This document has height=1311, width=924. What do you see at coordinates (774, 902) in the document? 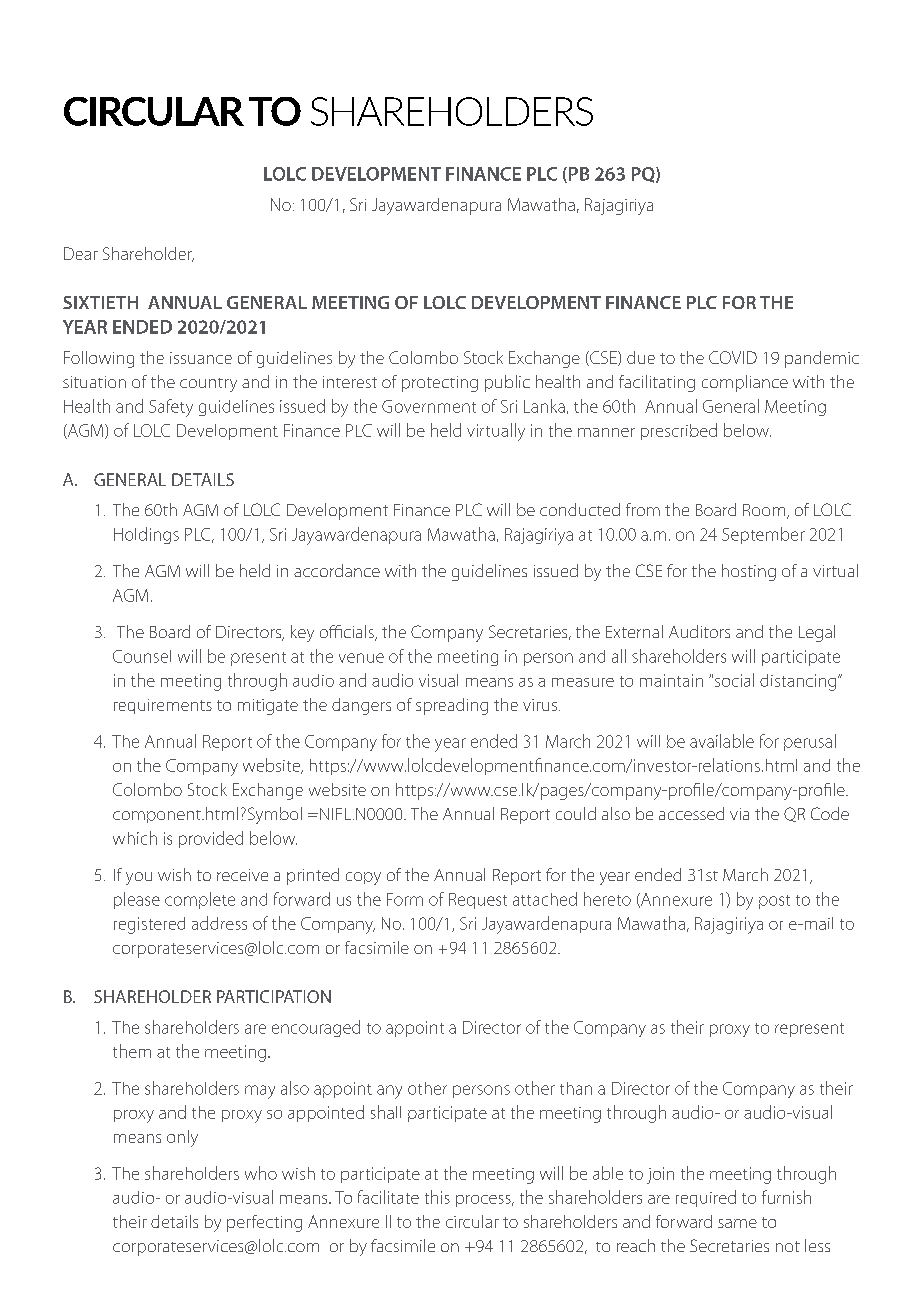
I see `post` at bounding box center [774, 902].
